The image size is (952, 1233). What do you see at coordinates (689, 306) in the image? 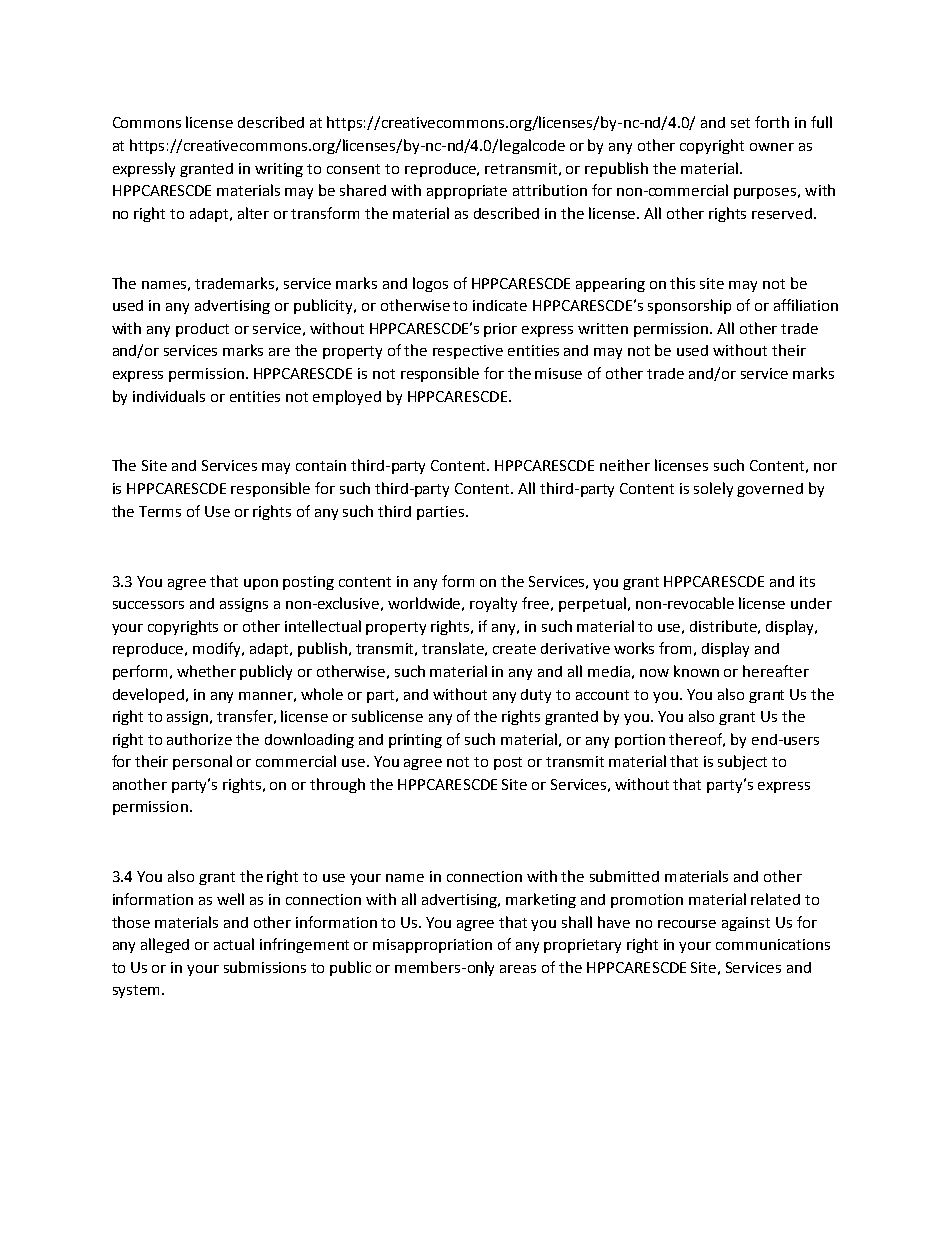
I see `sponsorship` at bounding box center [689, 306].
